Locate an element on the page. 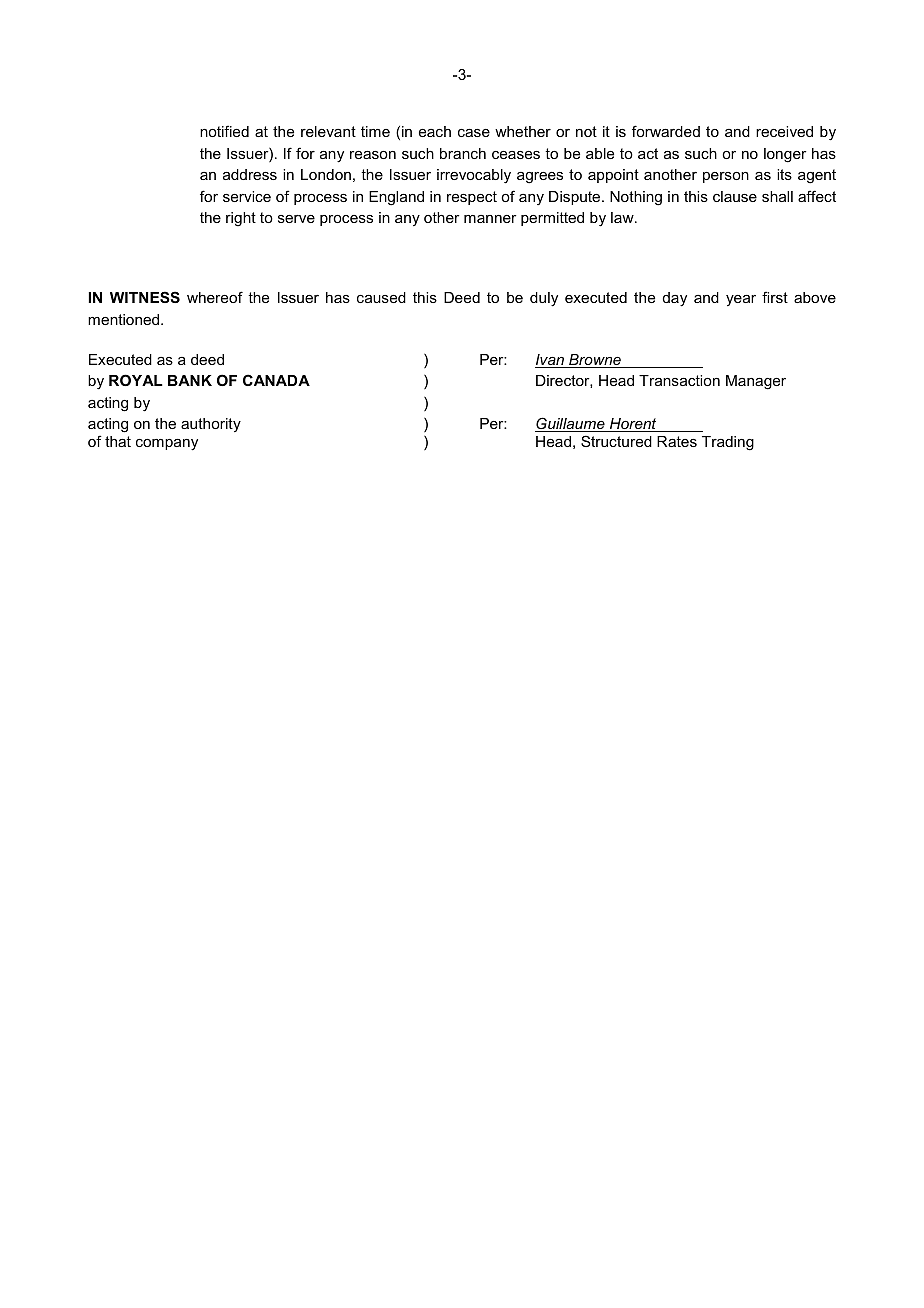 Image resolution: width=924 pixels, height=1308 pixels. duly is located at coordinates (544, 299).
